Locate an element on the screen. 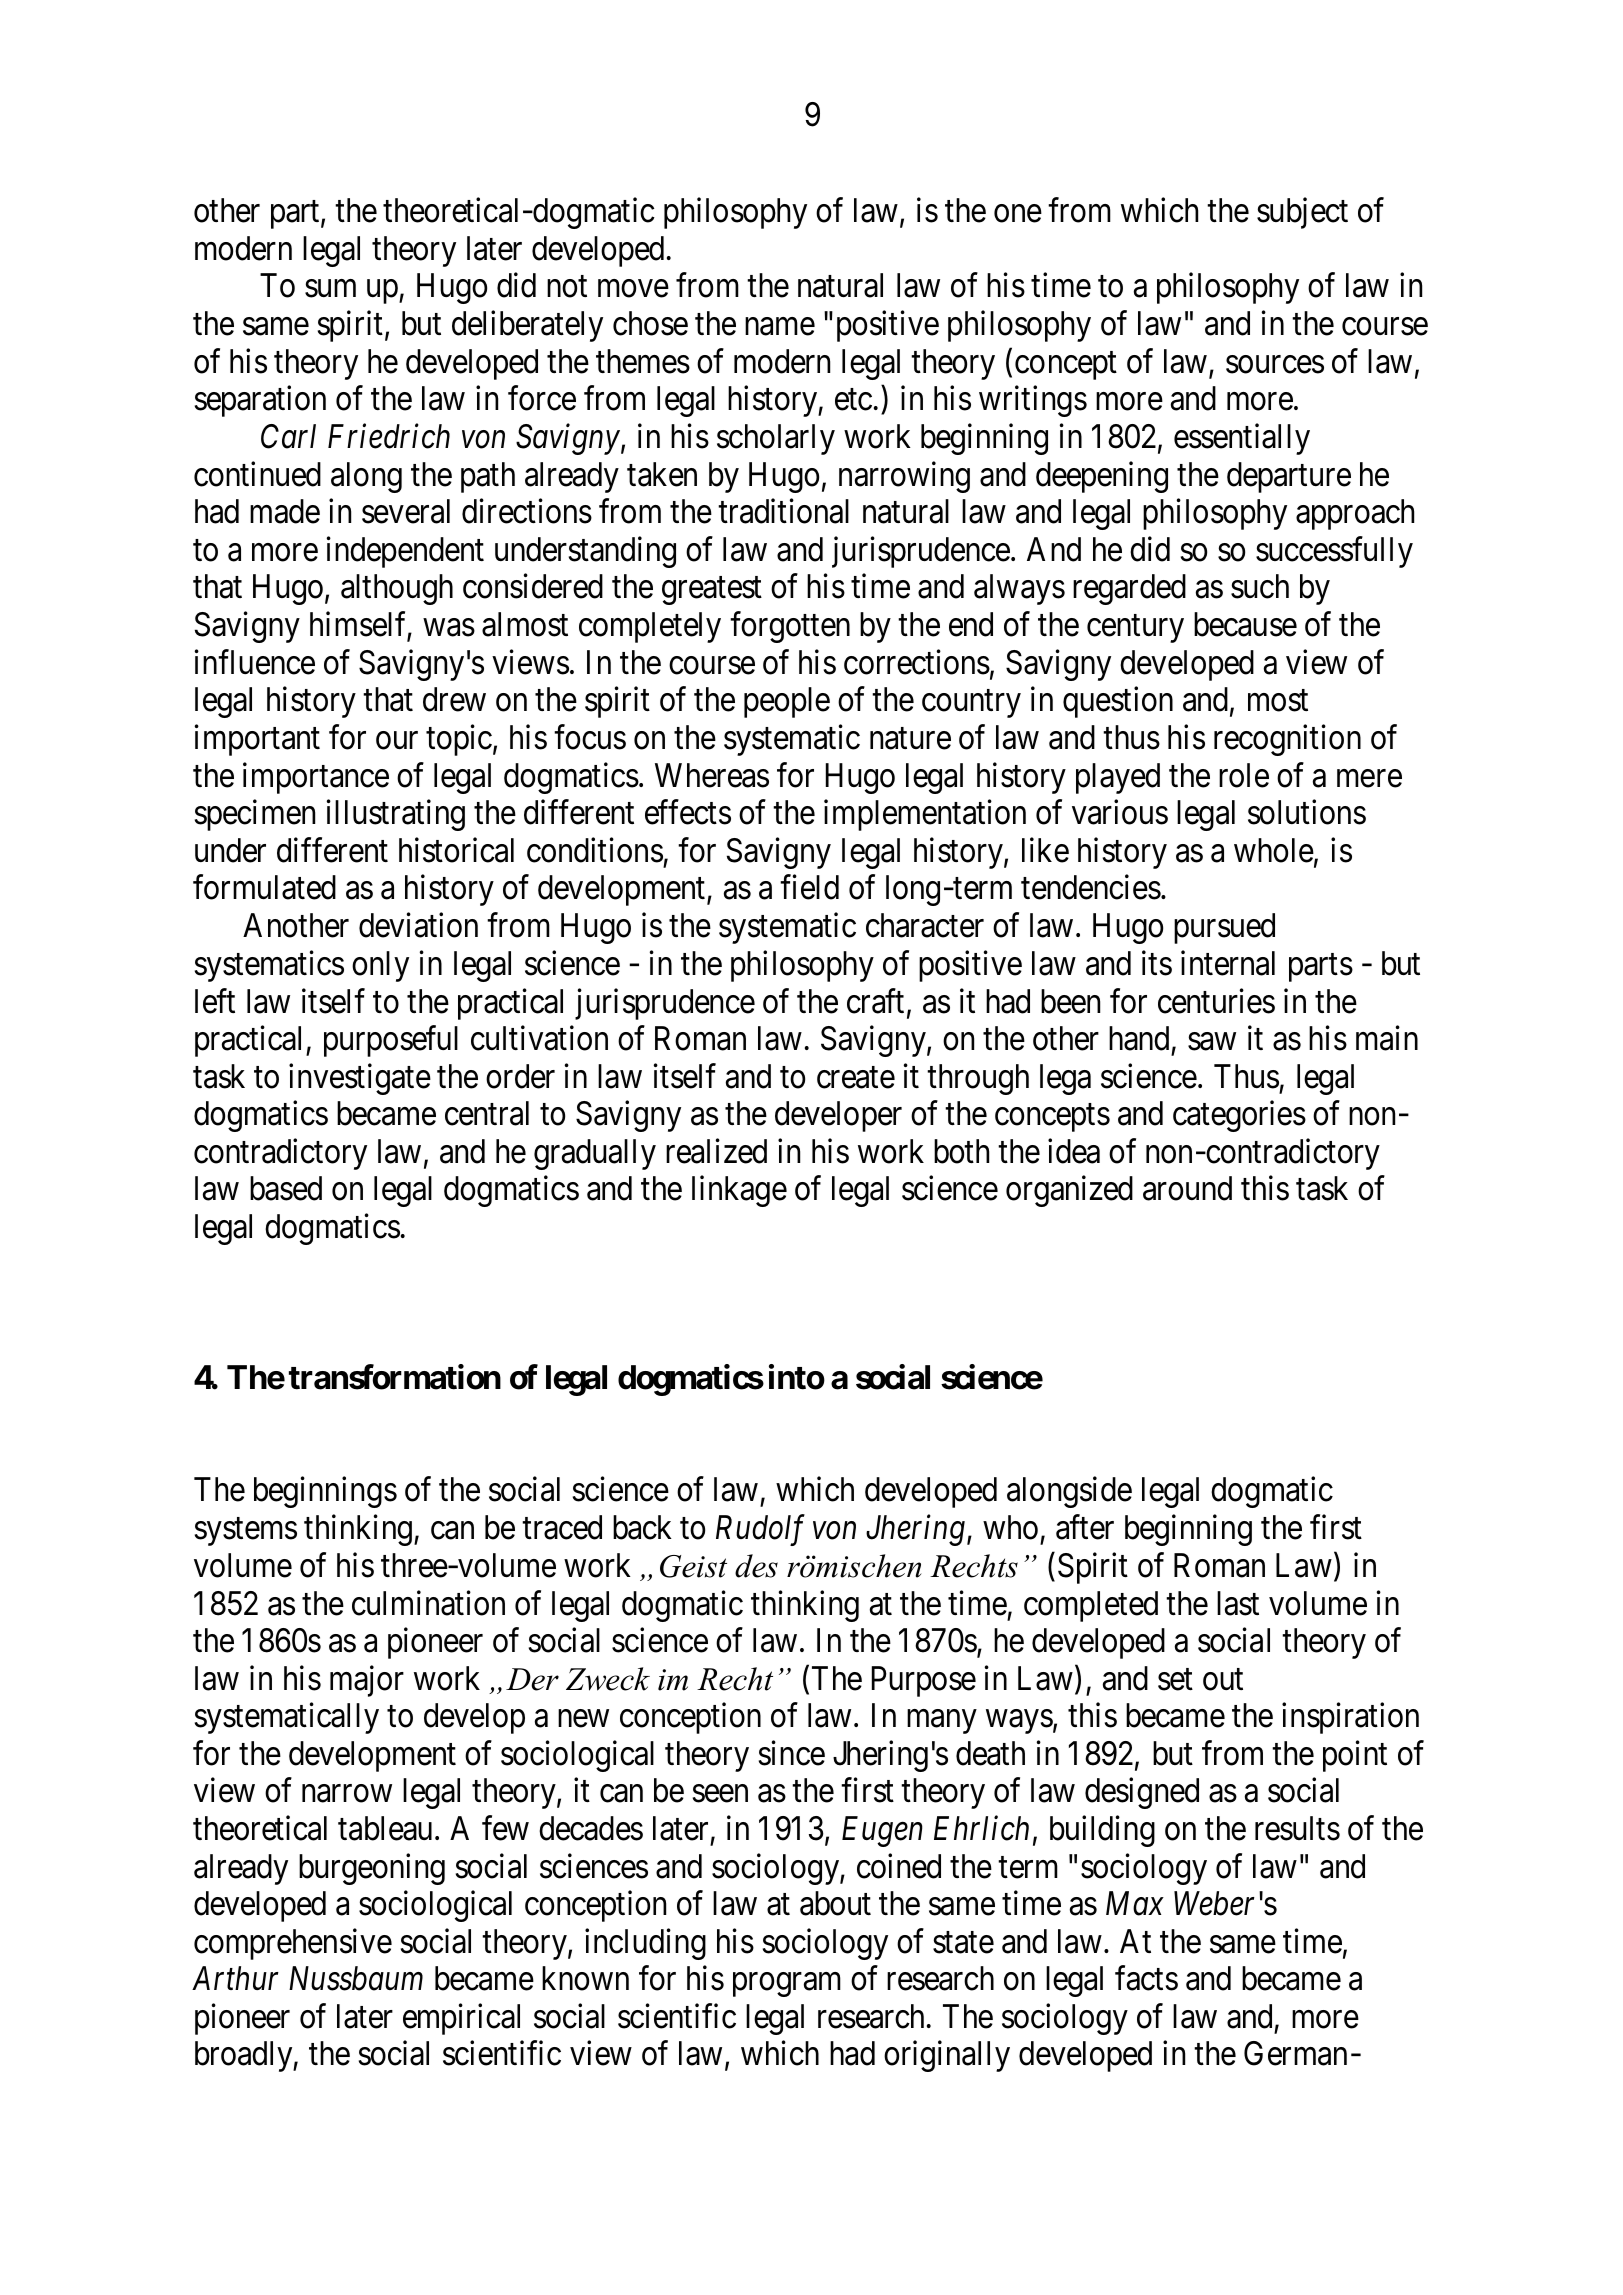  transformation is located at coordinates (395, 1377).
